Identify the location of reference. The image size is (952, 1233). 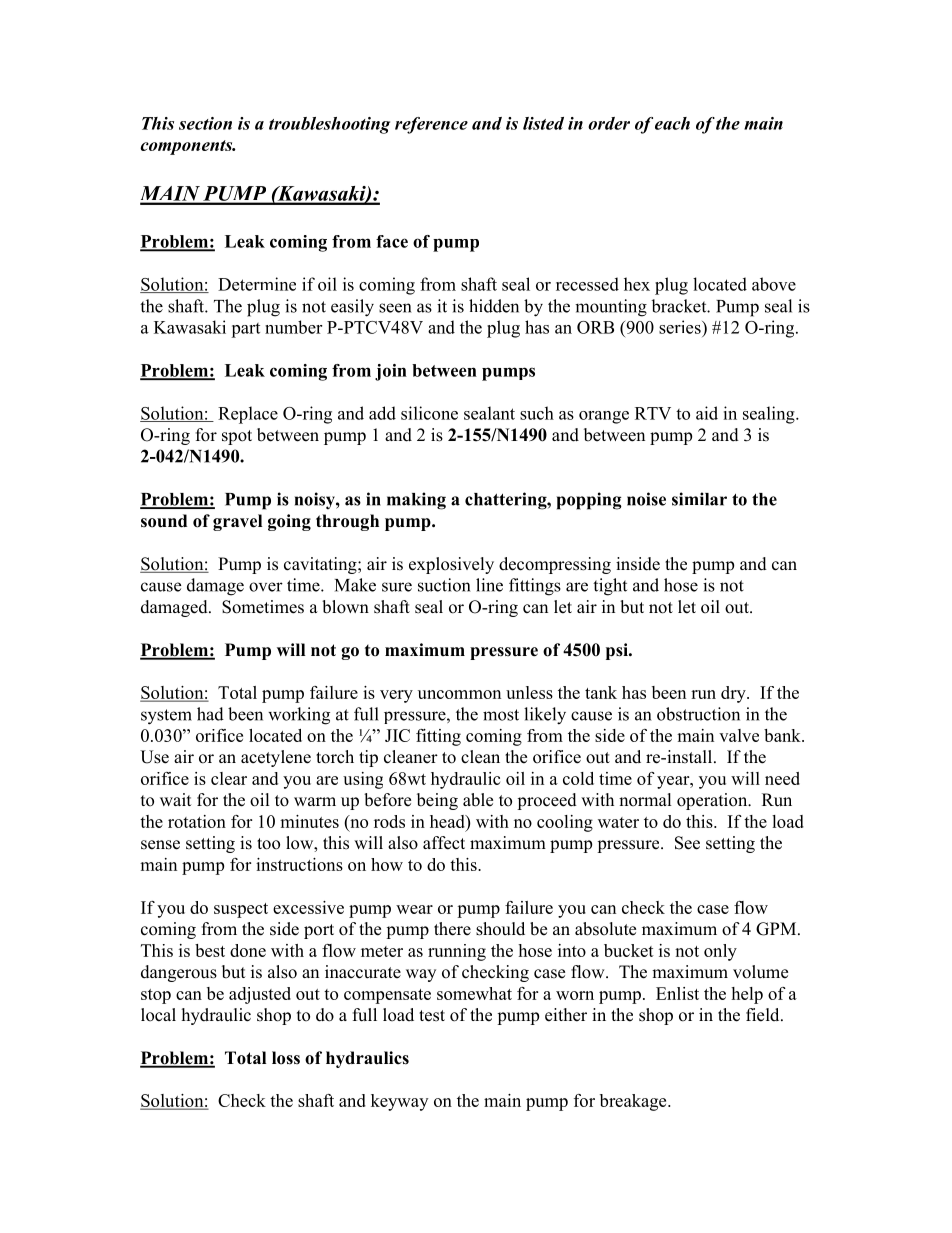
(431, 125).
